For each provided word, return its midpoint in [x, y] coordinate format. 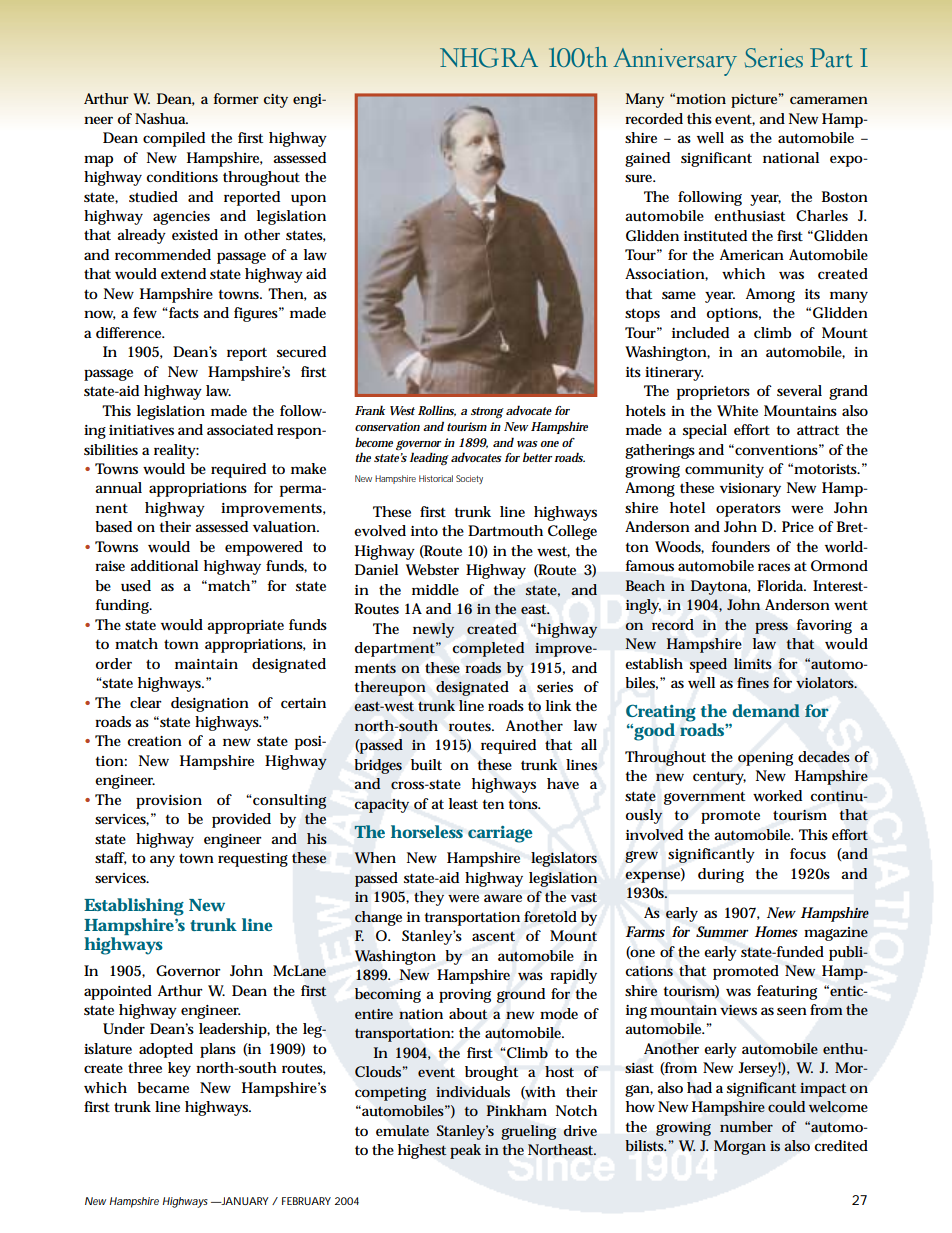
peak [465, 1151]
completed [488, 649]
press [771, 628]
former [236, 98]
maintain [206, 664]
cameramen [829, 100]
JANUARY [244, 1201]
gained [647, 159]
